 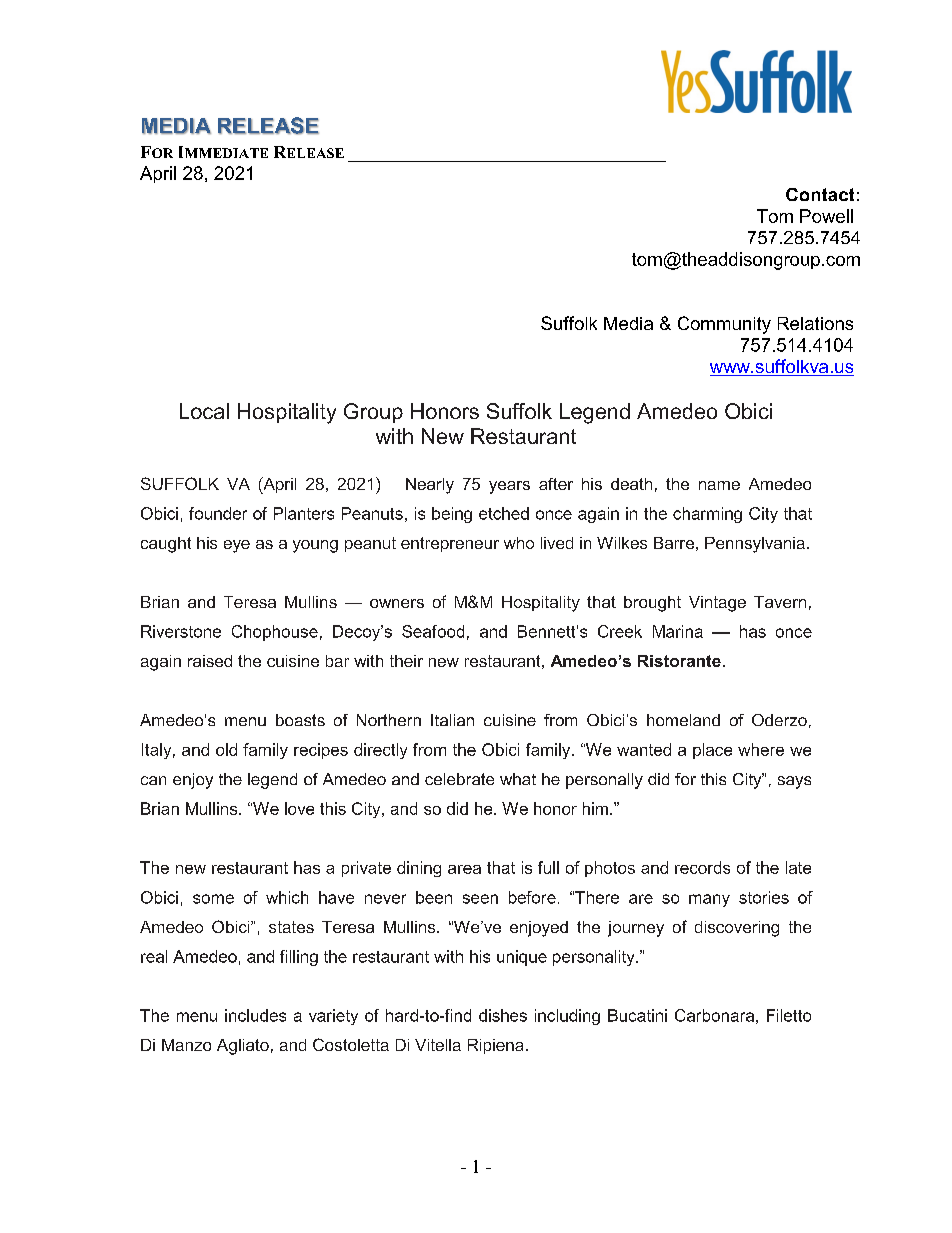 I want to click on Community, so click(x=724, y=325).
